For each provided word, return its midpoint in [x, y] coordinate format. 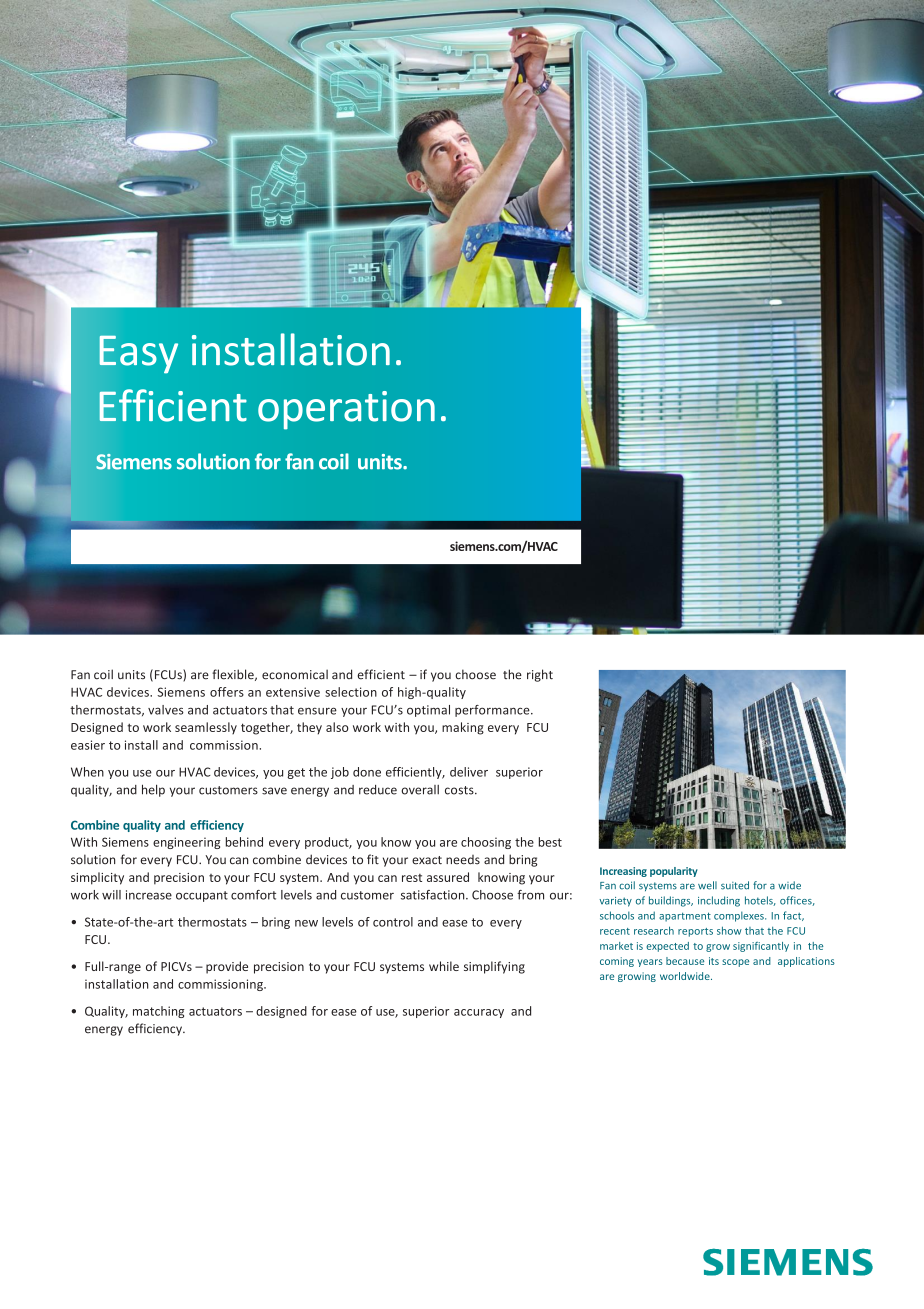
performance [493, 711]
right [540, 675]
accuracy [479, 1013]
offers [227, 692]
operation [346, 410]
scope [735, 963]
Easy [138, 354]
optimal [428, 711]
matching [159, 1012]
